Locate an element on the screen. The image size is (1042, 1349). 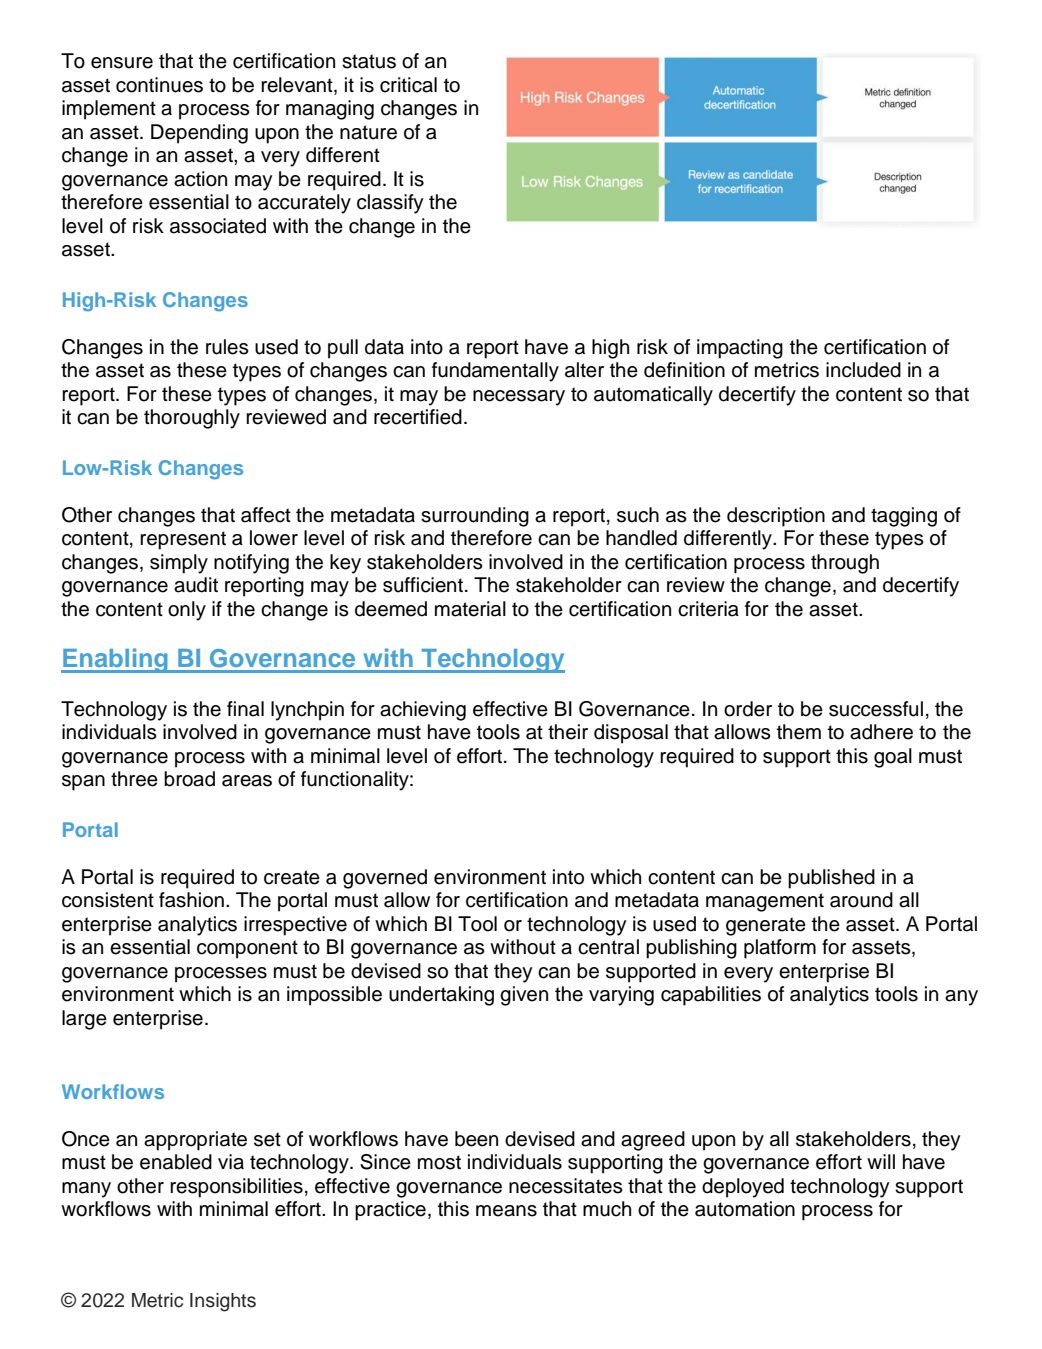
component is located at coordinates (247, 949).
